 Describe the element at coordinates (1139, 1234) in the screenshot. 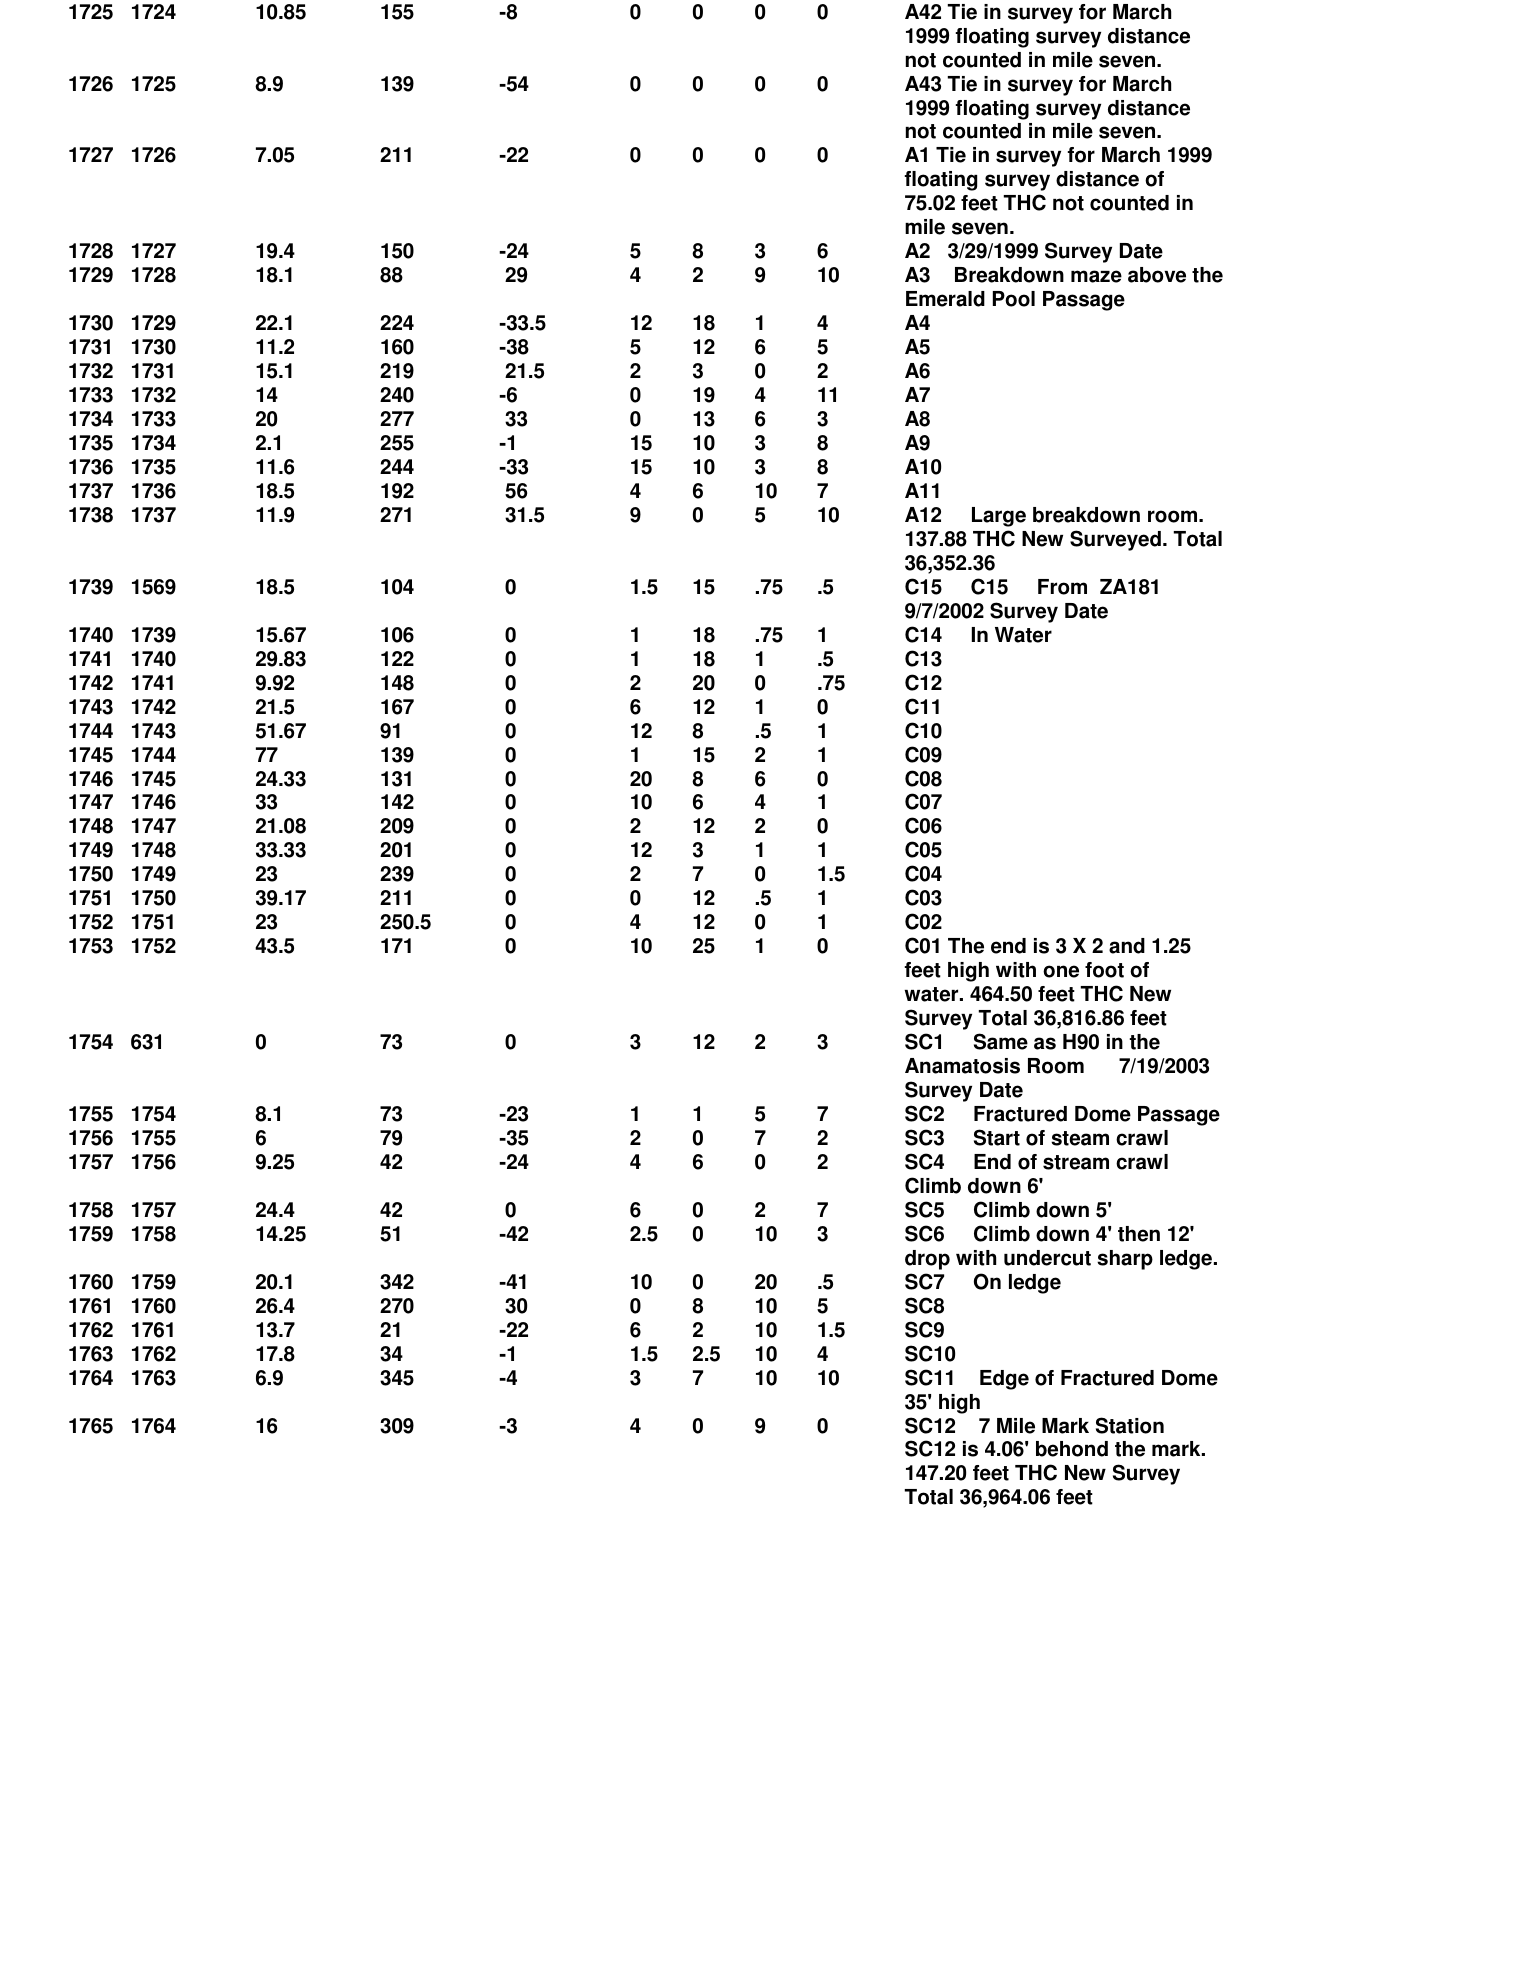

I see `then` at that location.
